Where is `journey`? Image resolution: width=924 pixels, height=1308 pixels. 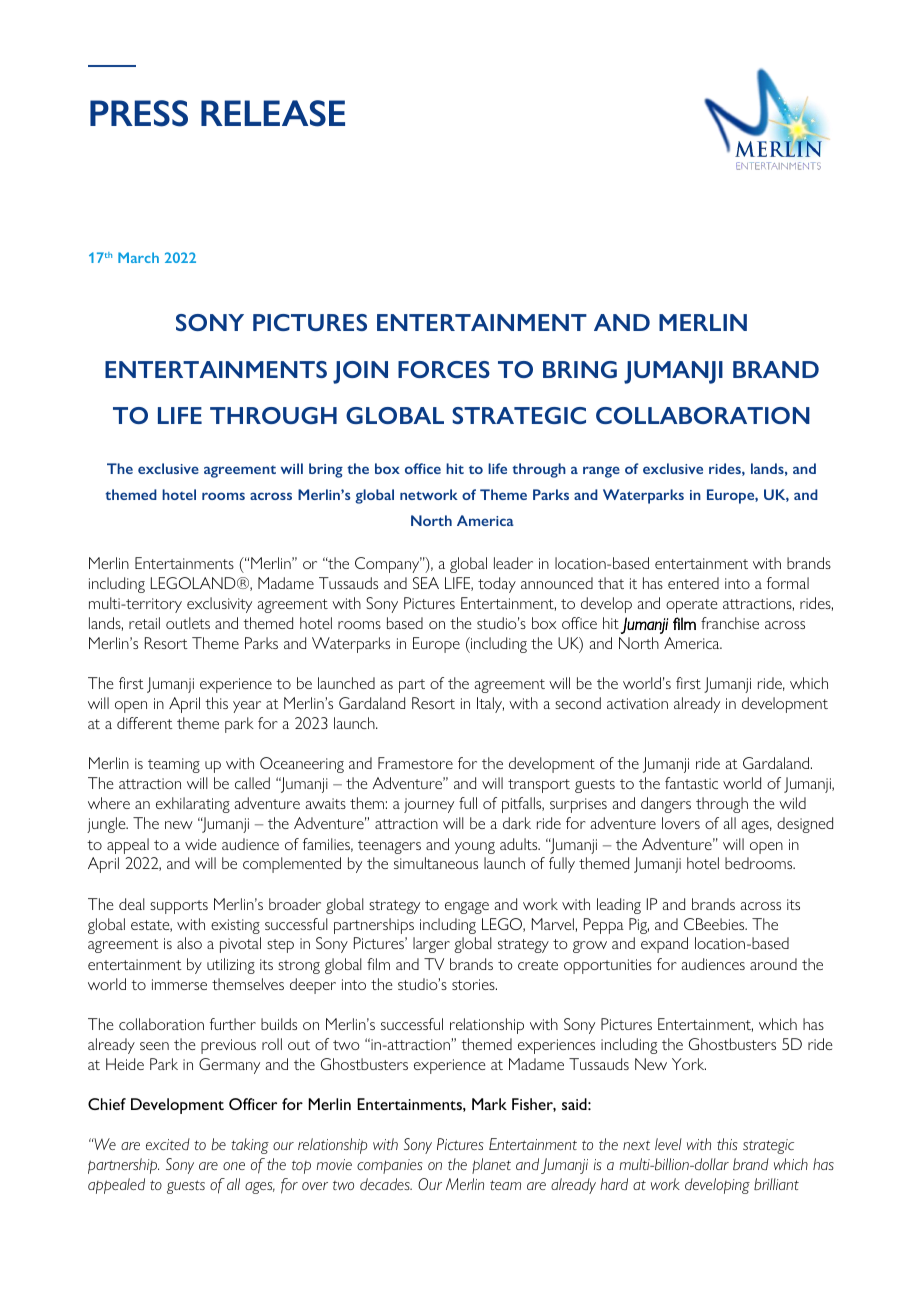
journey is located at coordinates (429, 805).
